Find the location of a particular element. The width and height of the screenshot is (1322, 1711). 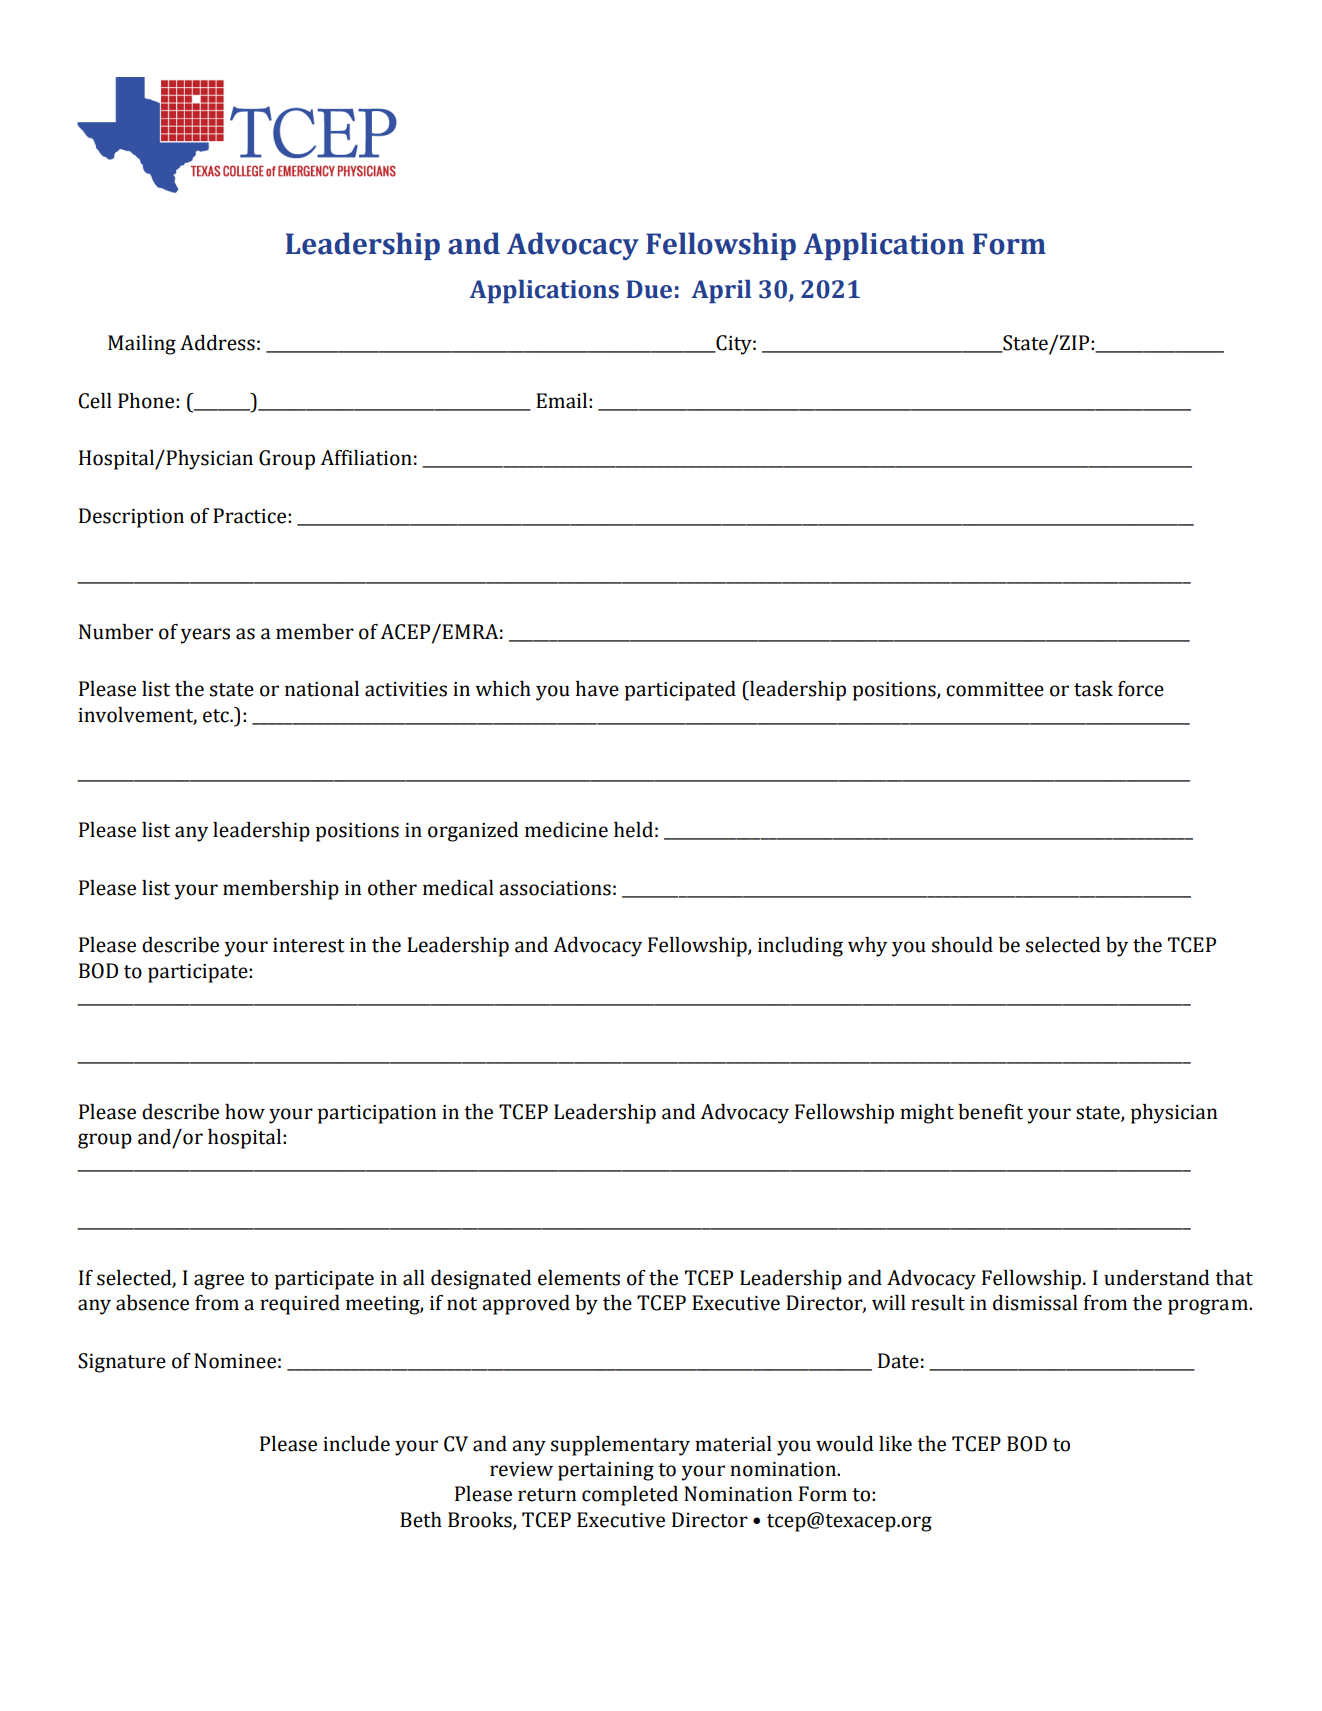

include is located at coordinates (356, 1444).
